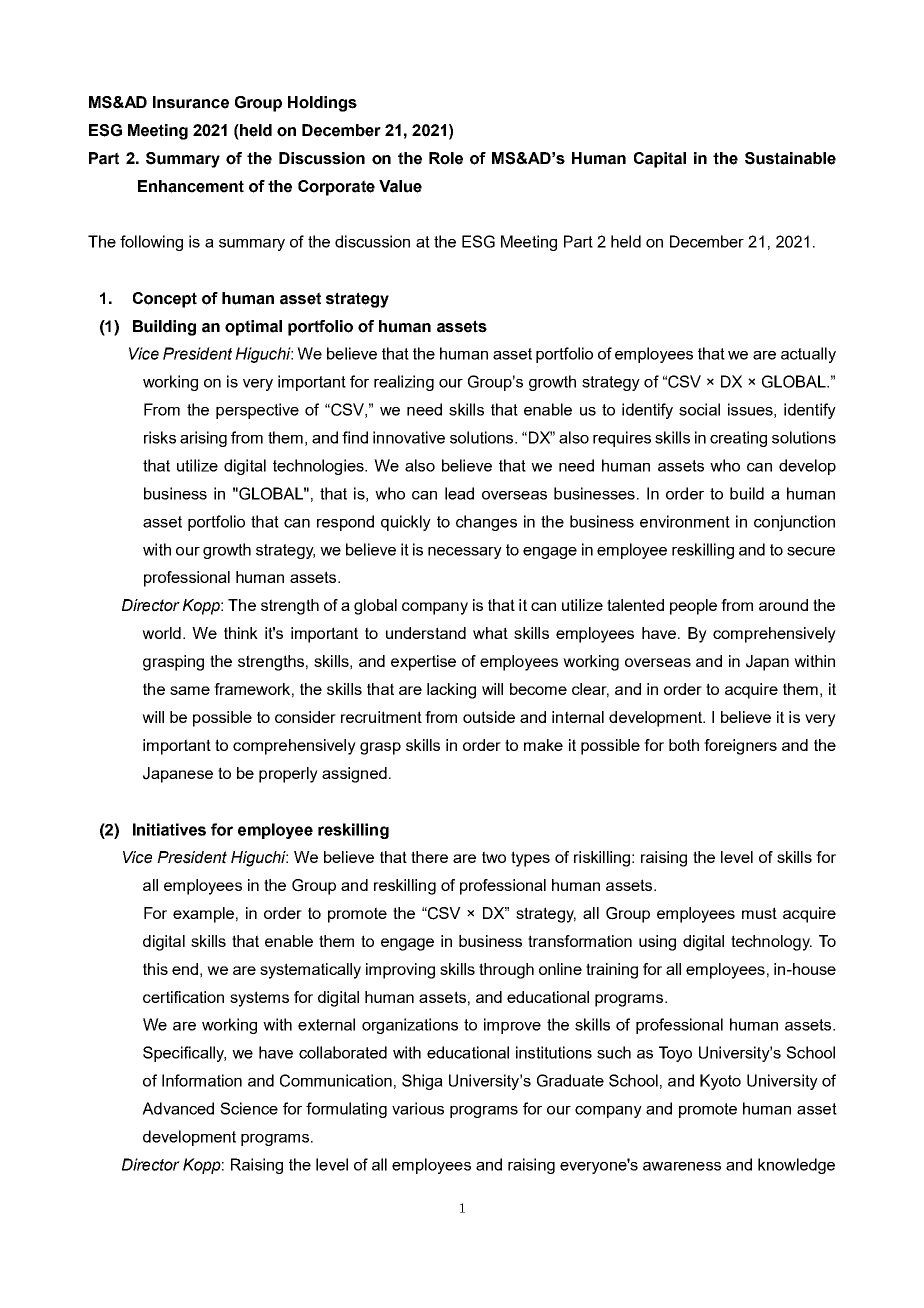 This screenshot has height=1308, width=924. What do you see at coordinates (249, 1108) in the screenshot?
I see `Science` at bounding box center [249, 1108].
